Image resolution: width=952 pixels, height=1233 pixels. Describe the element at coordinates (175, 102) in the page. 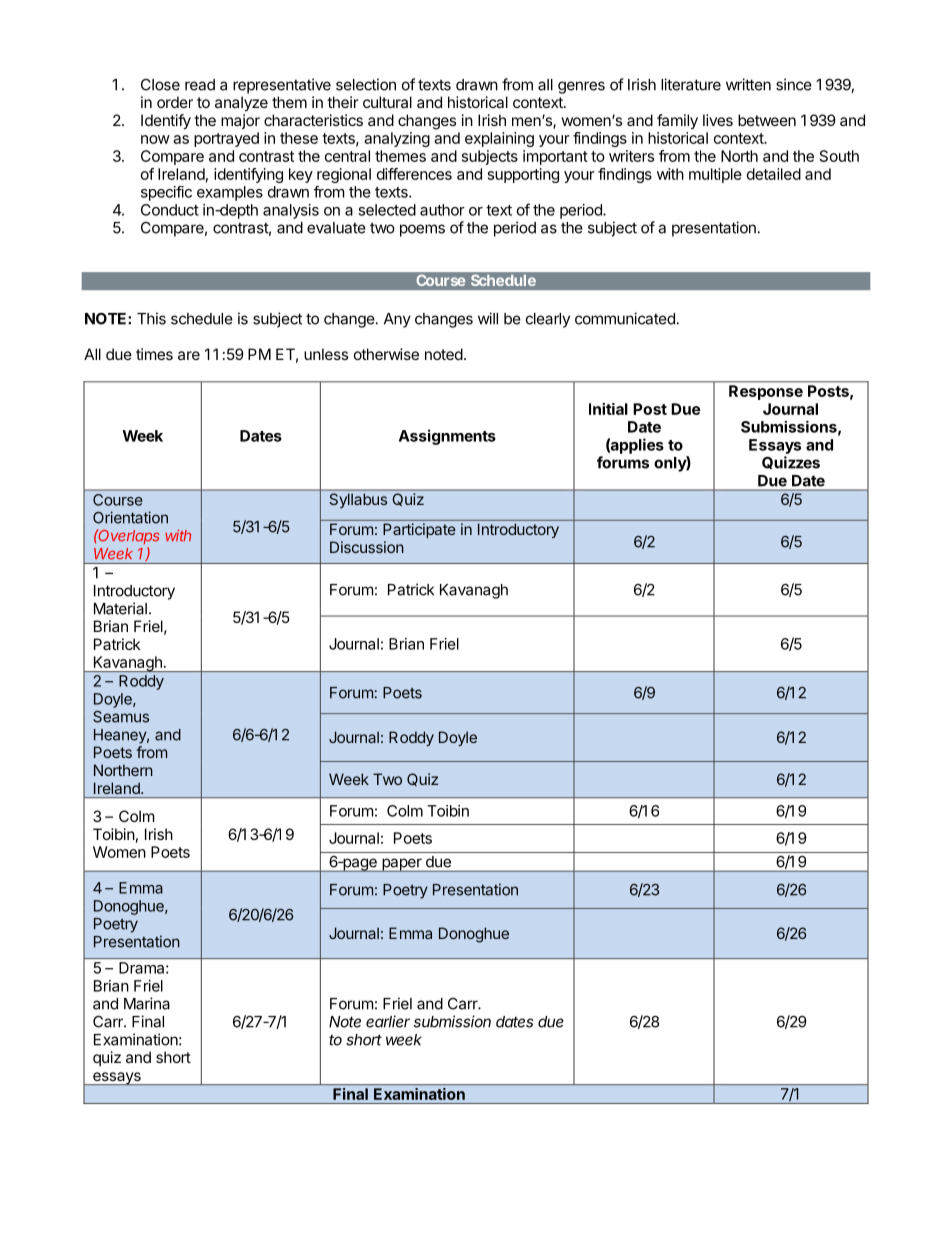

I see `order` at that location.
